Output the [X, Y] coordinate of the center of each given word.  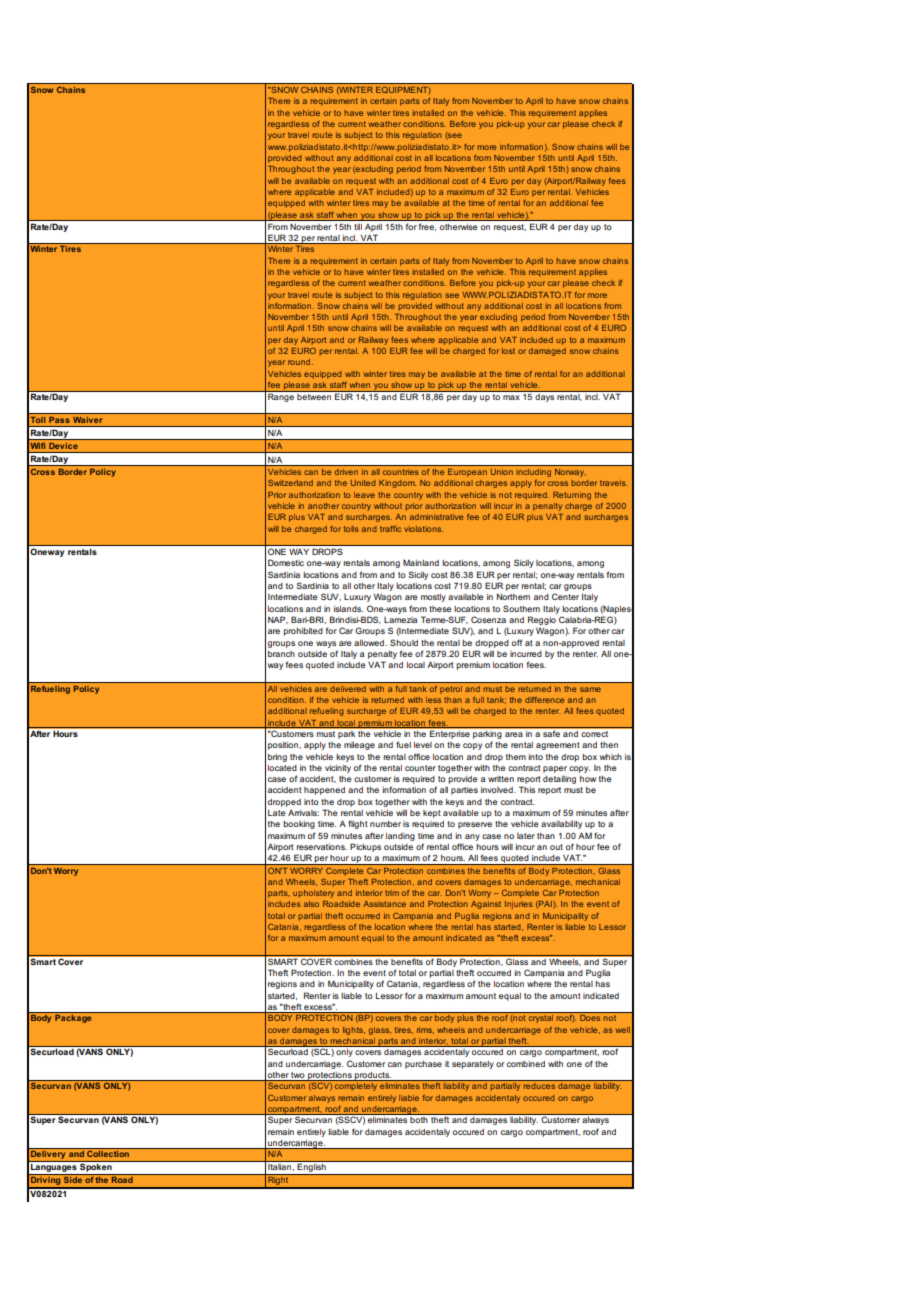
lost [508, 351]
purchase [423, 1065]
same [590, 689]
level [423, 745]
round [300, 362]
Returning [572, 496]
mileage [359, 746]
